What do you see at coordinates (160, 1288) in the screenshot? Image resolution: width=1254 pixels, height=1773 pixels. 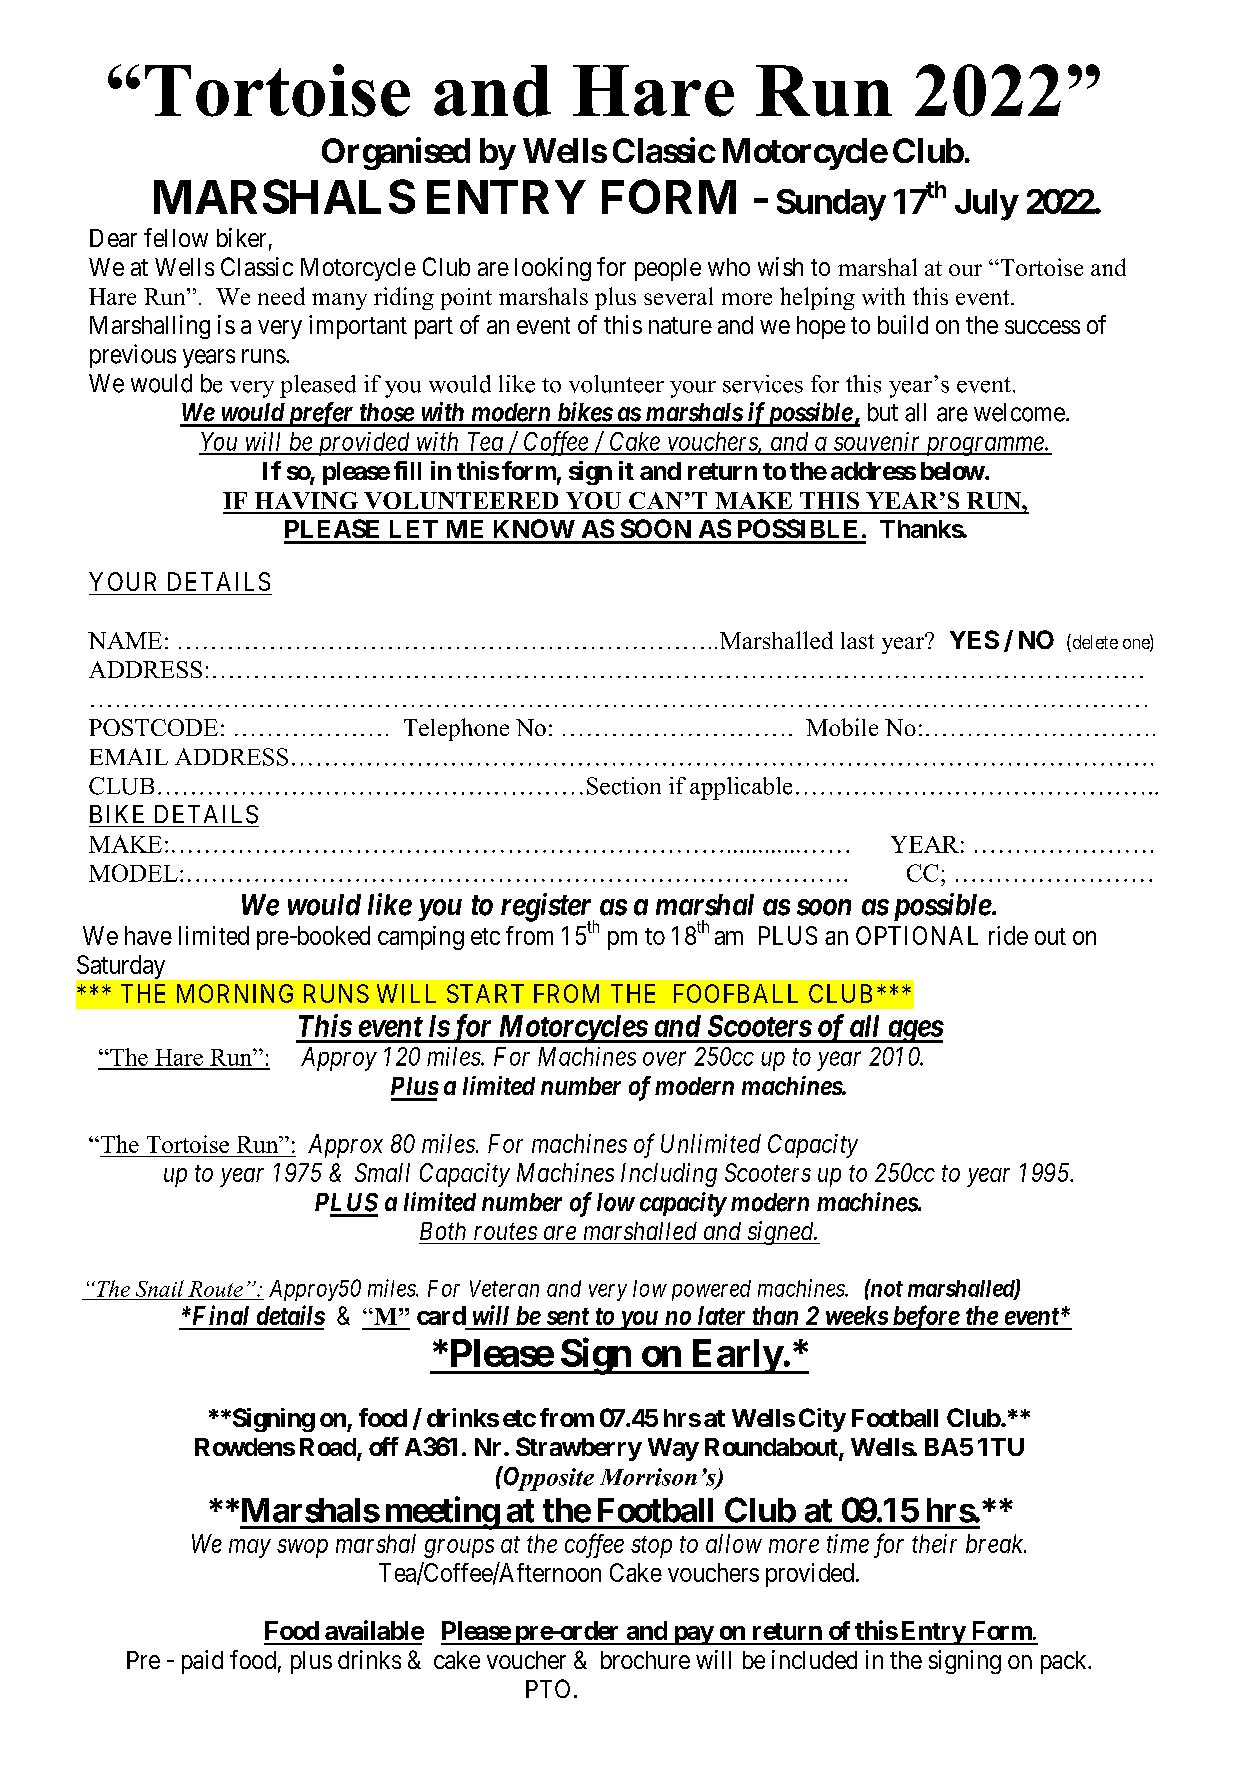 I see `Snail` at bounding box center [160, 1288].
